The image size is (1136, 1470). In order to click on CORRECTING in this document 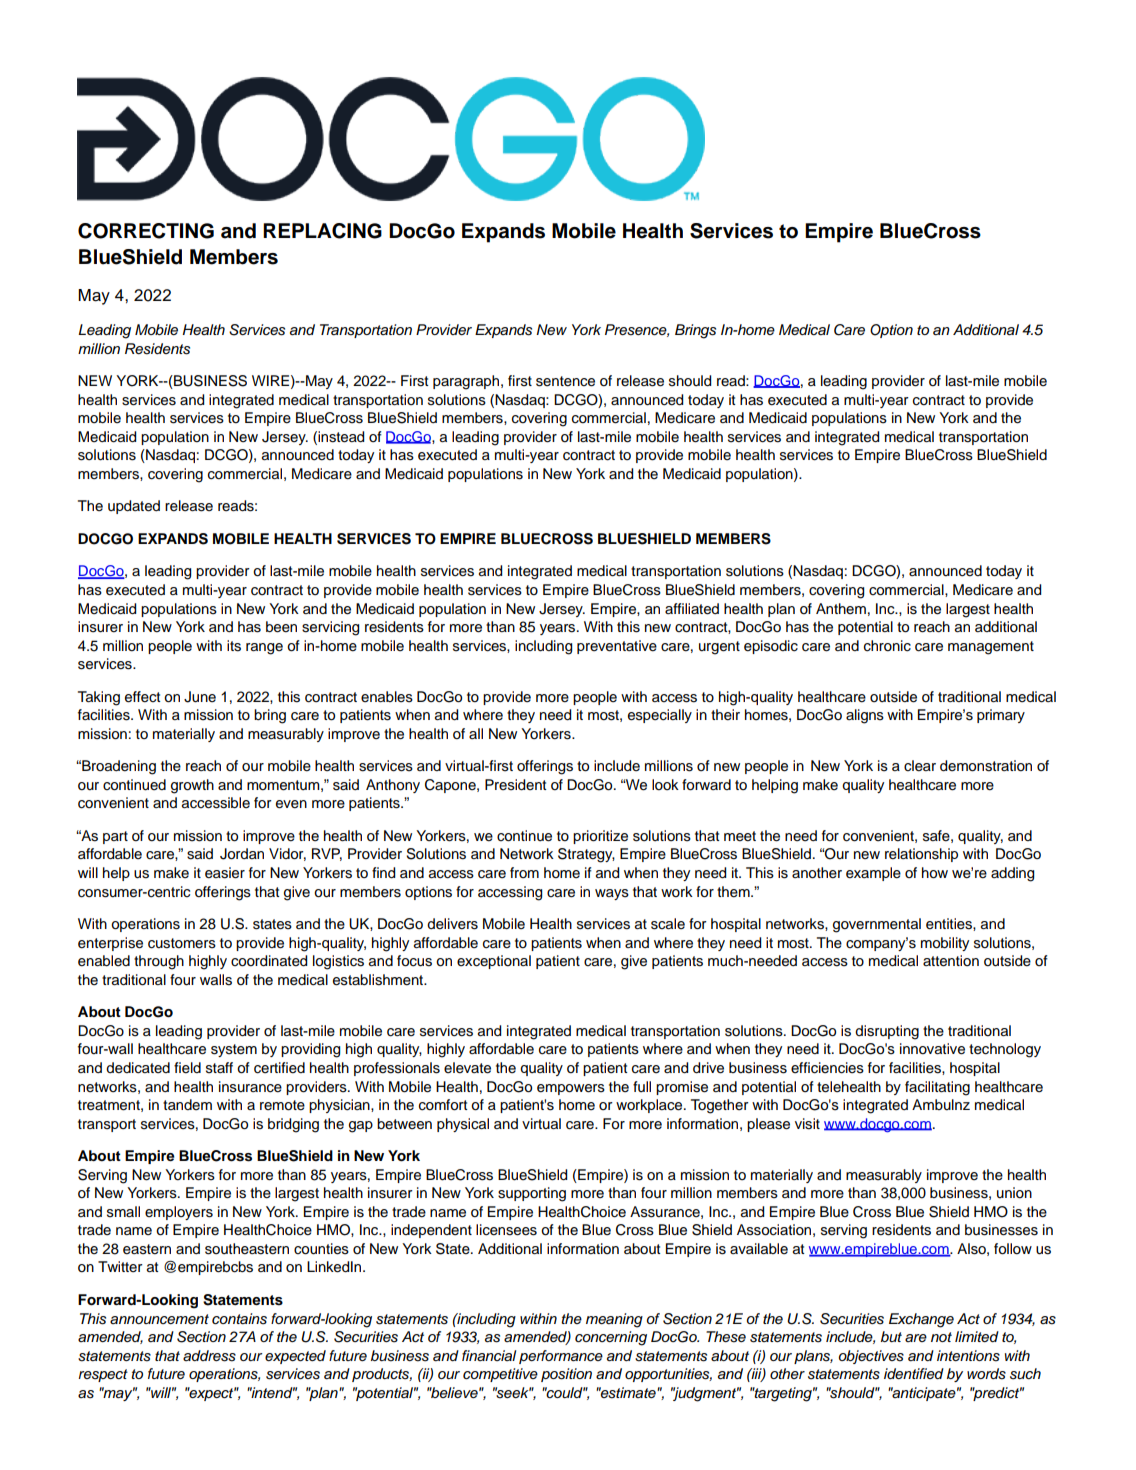, I will do `click(146, 231)`.
